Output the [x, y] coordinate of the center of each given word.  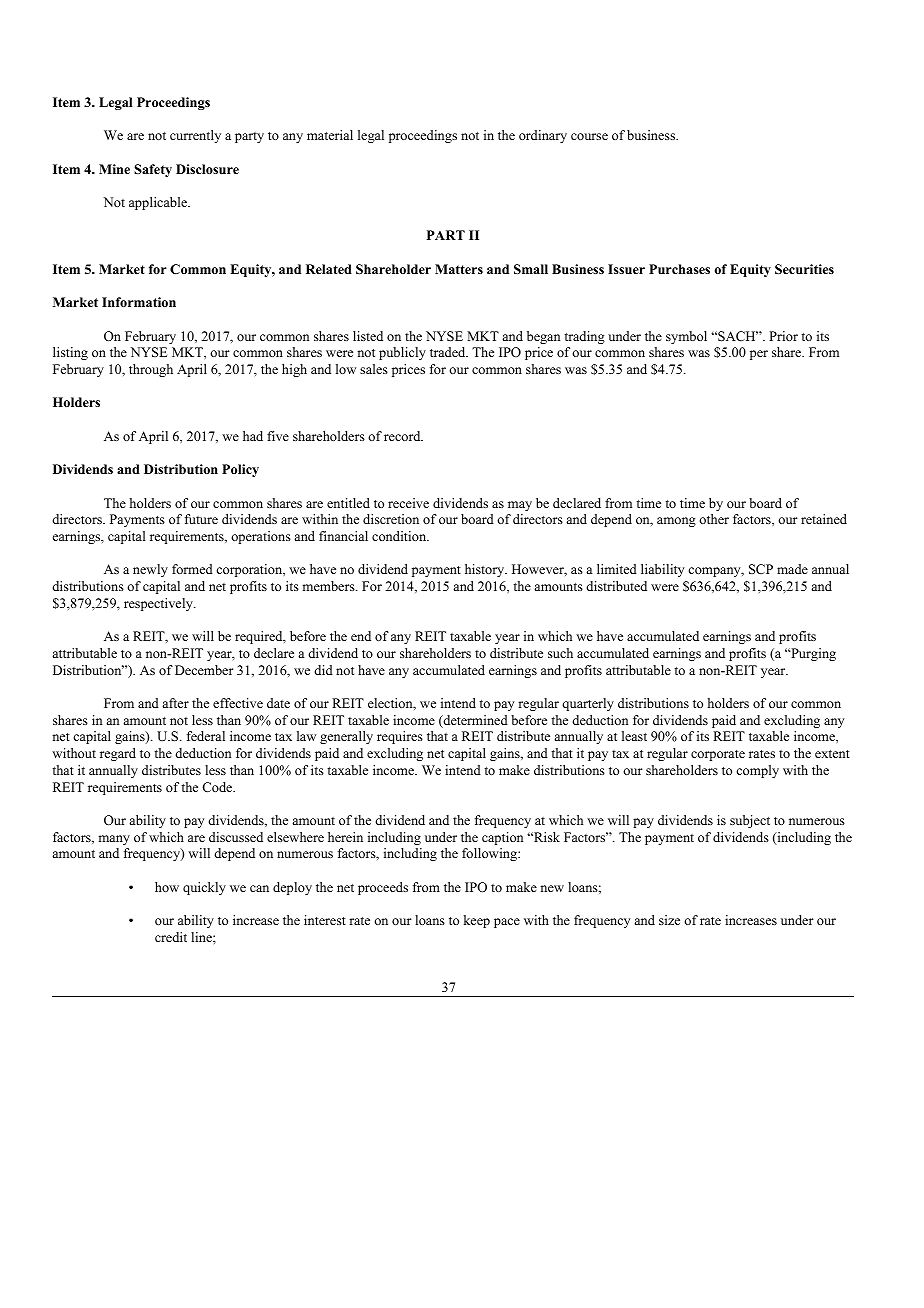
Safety [153, 170]
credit [171, 937]
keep [477, 921]
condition [400, 536]
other [714, 519]
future [201, 519]
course [589, 136]
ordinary [543, 136]
